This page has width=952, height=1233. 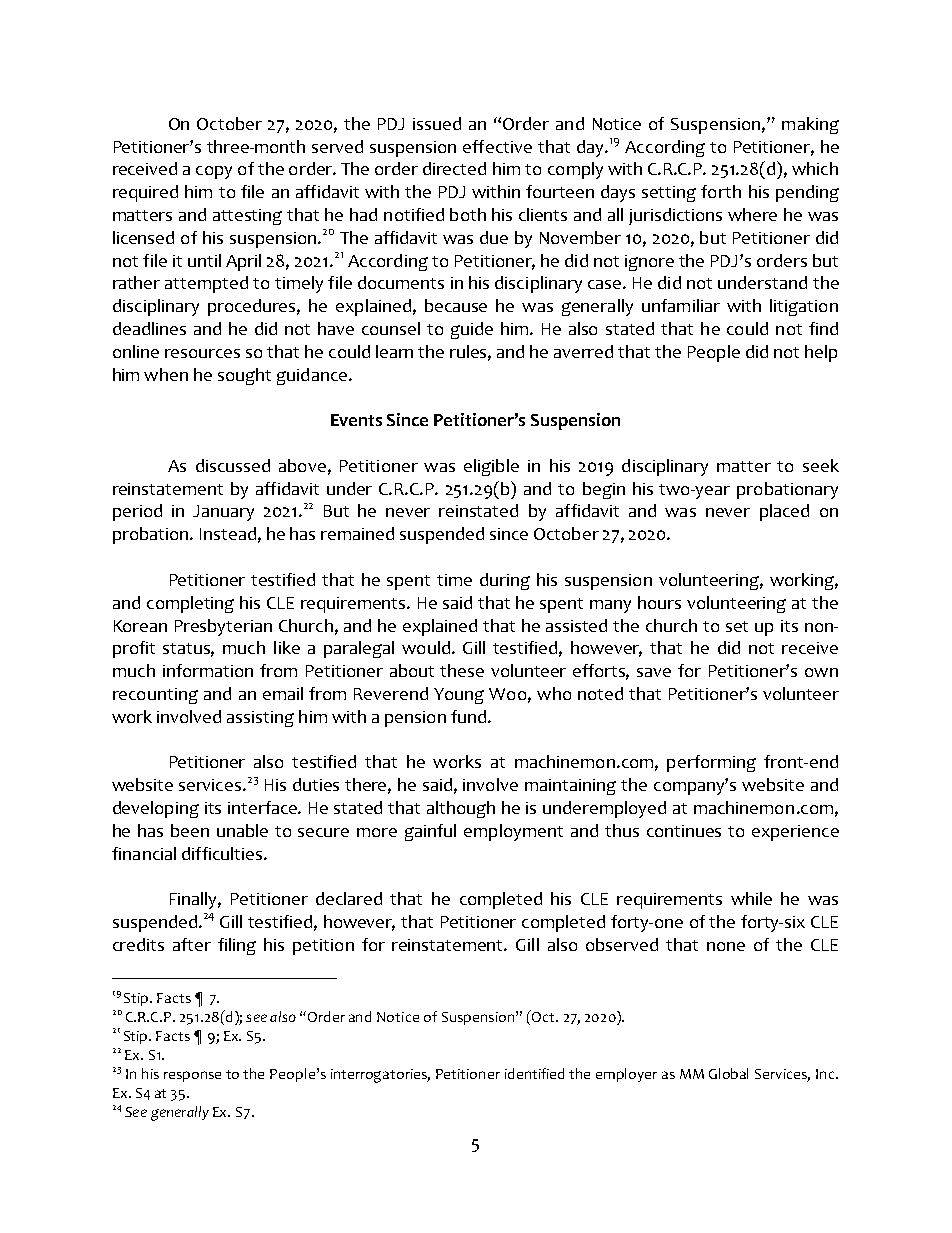 What do you see at coordinates (505, 581) in the page?
I see `during` at bounding box center [505, 581].
